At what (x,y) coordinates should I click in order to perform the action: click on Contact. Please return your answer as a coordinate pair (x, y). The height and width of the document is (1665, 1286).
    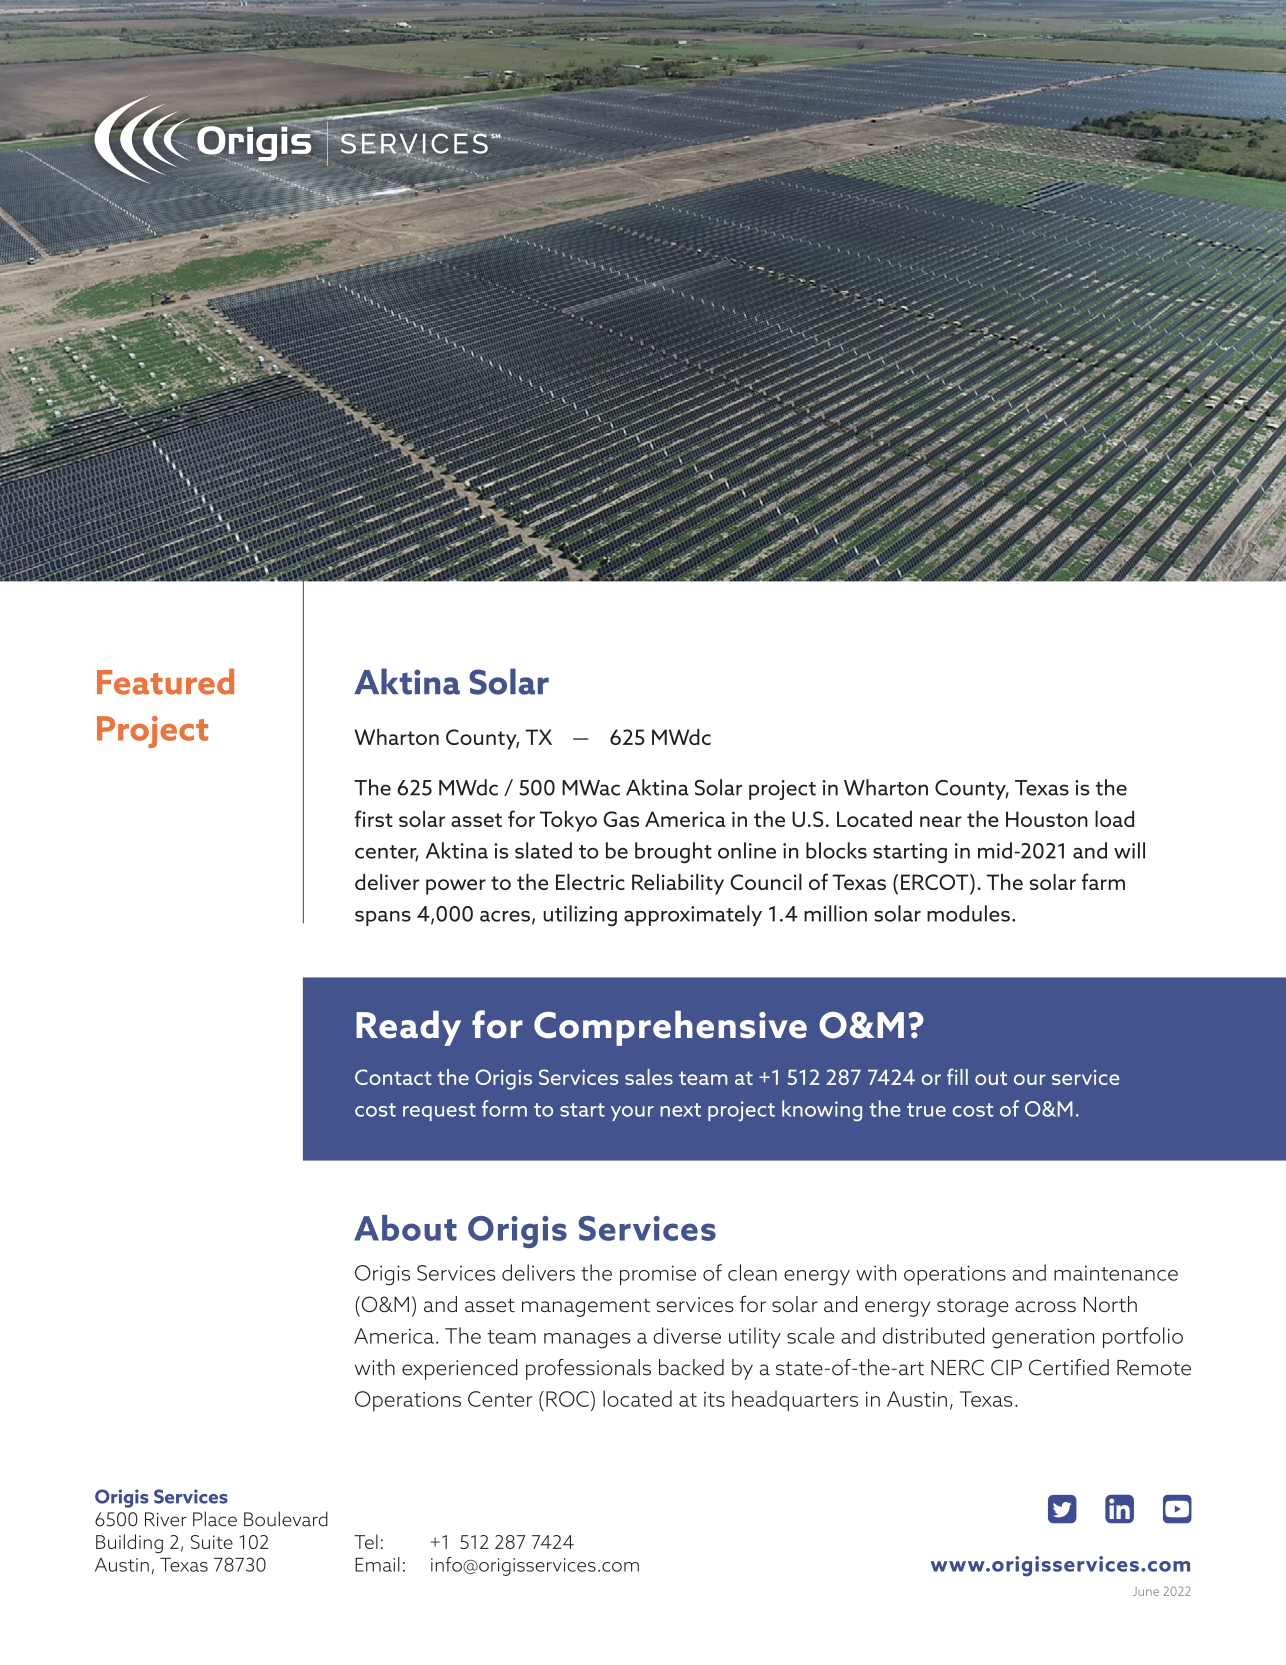
    Looking at the image, I should click on (393, 1077).
